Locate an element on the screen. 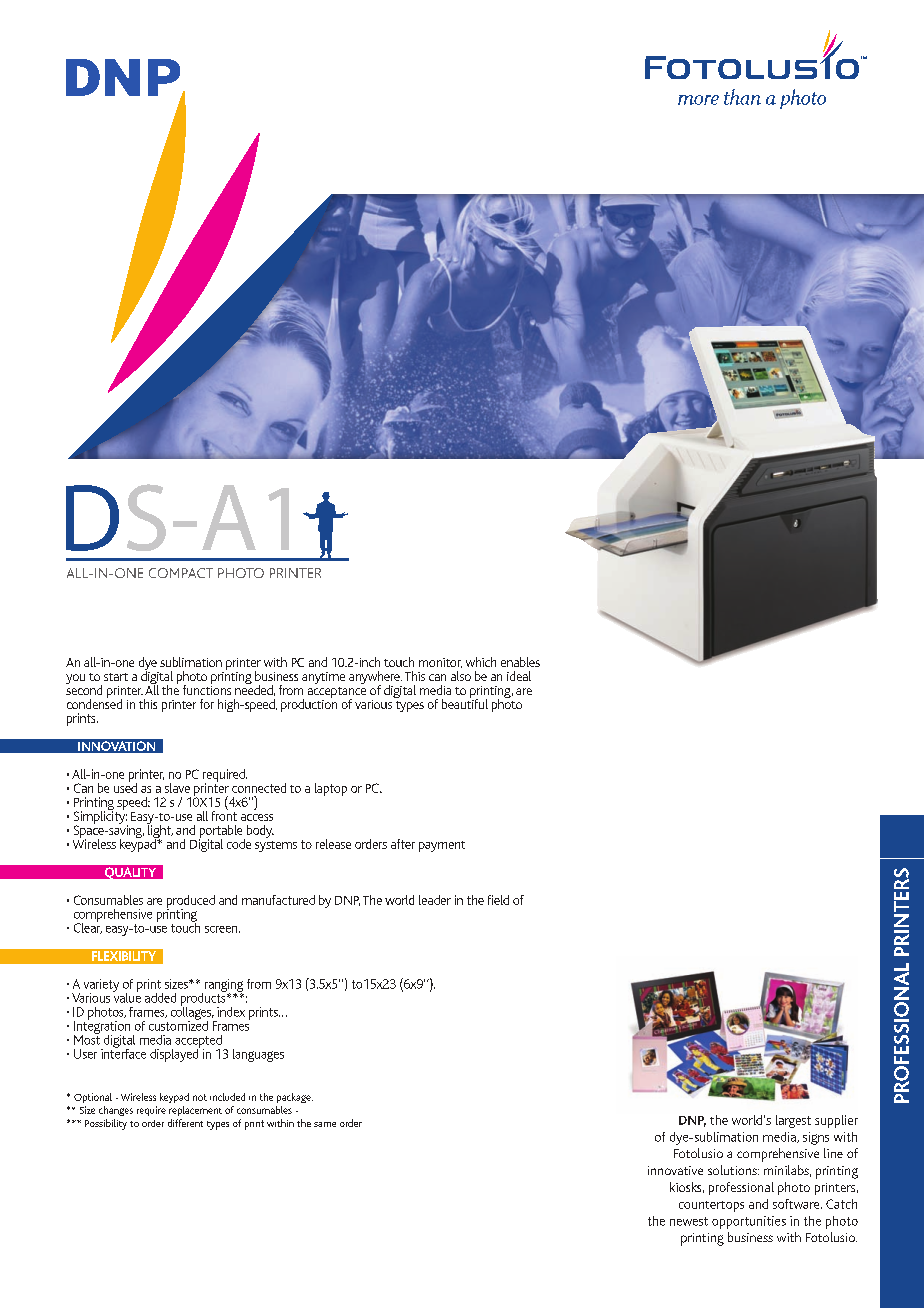 The image size is (924, 1308). displayed is located at coordinates (175, 1054).
